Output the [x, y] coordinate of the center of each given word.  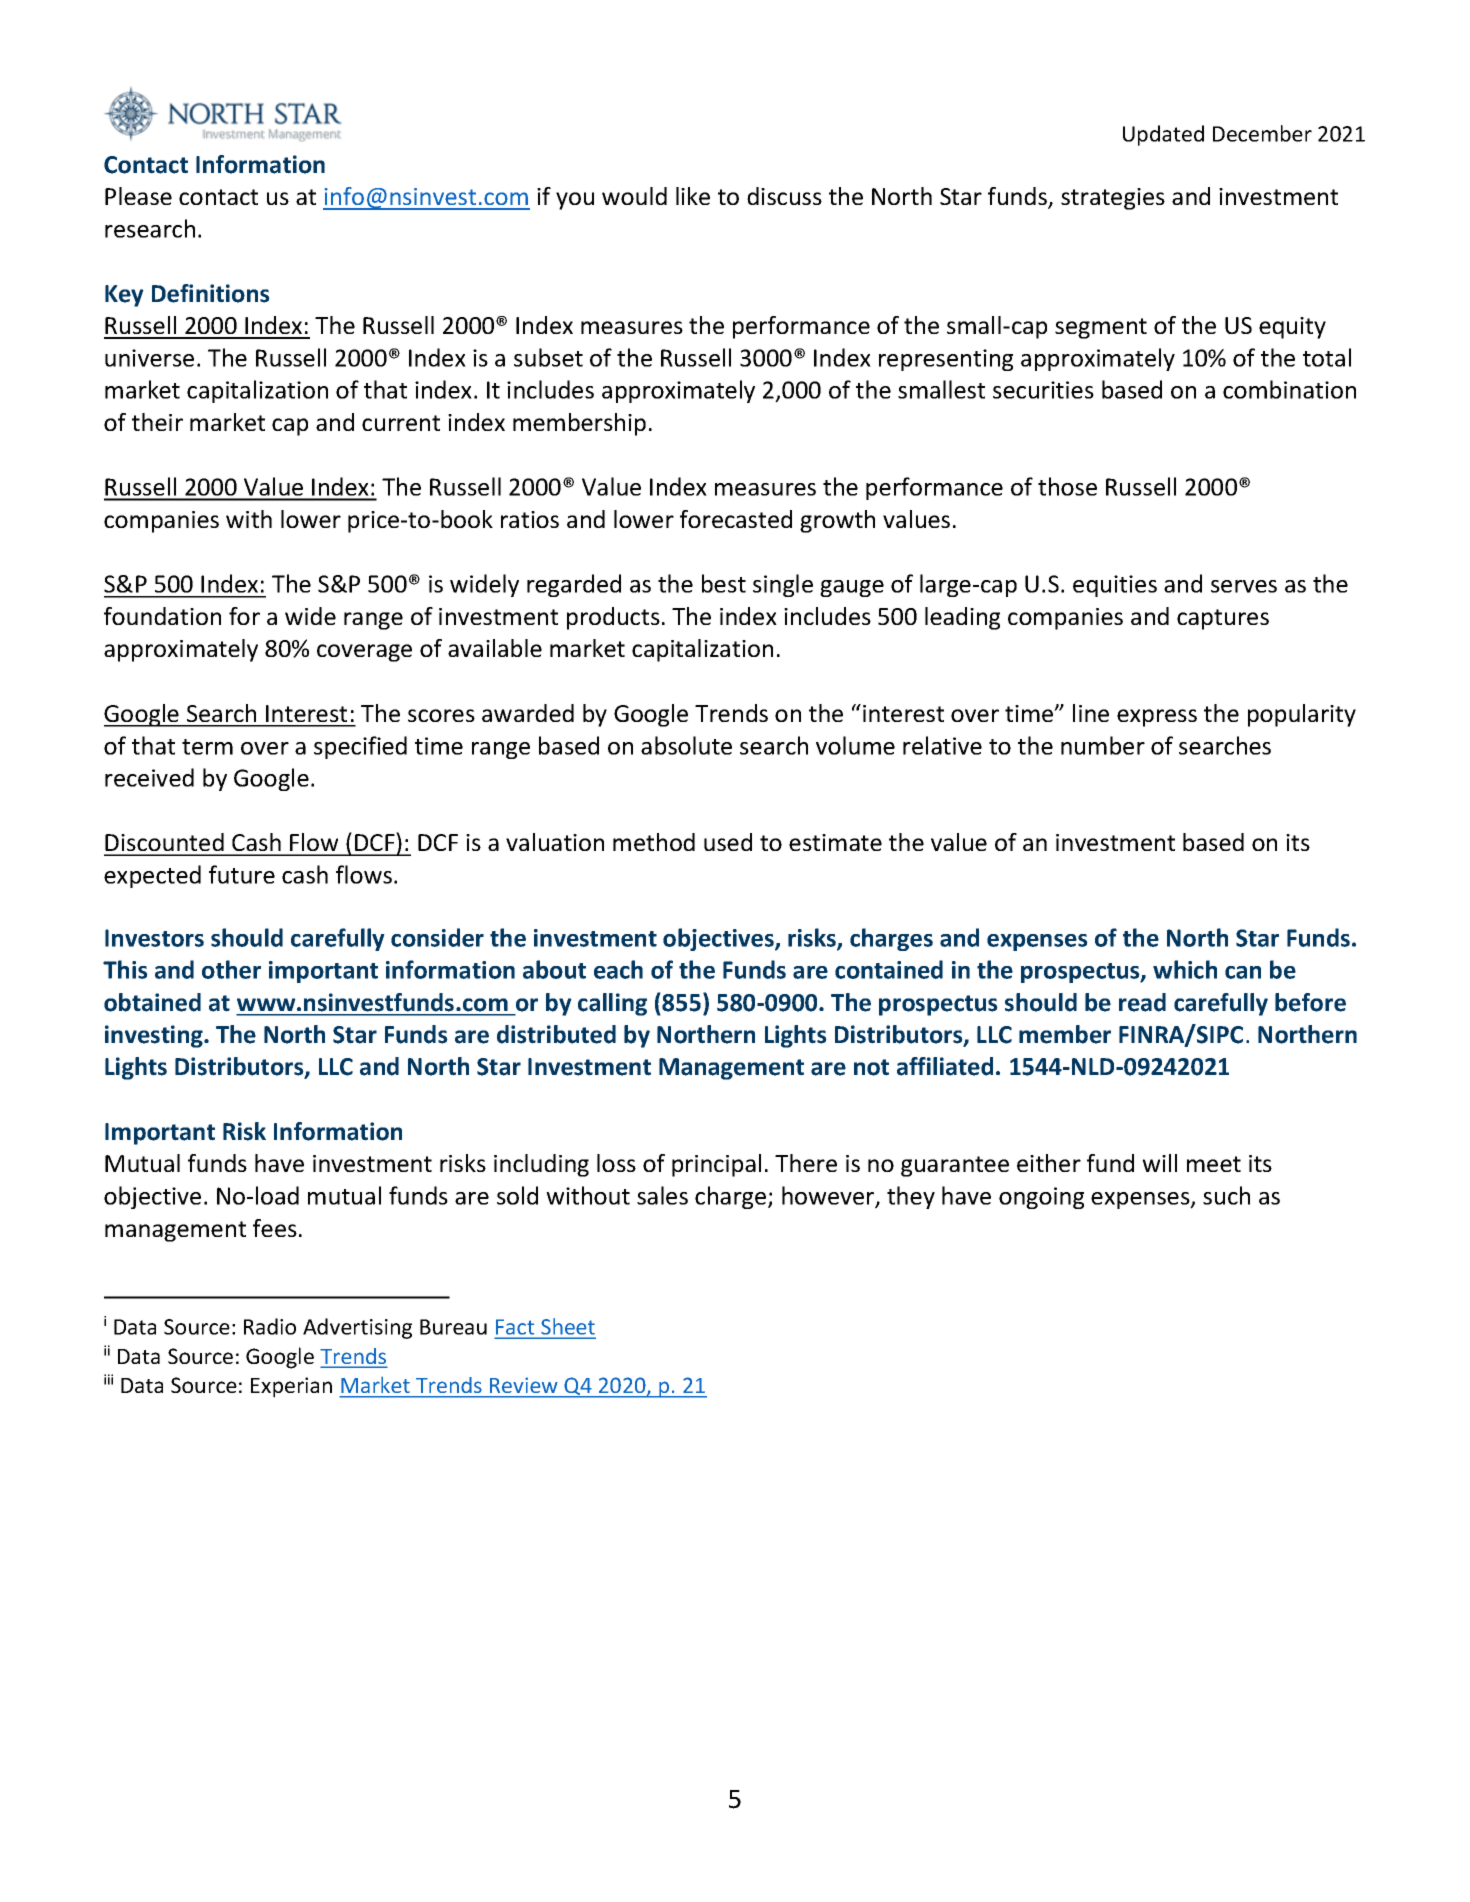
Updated [1163, 135]
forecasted [736, 519]
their [157, 422]
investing [155, 1036]
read [1142, 1002]
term [207, 747]
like [693, 196]
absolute [686, 745]
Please [138, 196]
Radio [270, 1326]
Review [523, 1385]
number [1103, 745]
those [1067, 486]
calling [612, 1004]
